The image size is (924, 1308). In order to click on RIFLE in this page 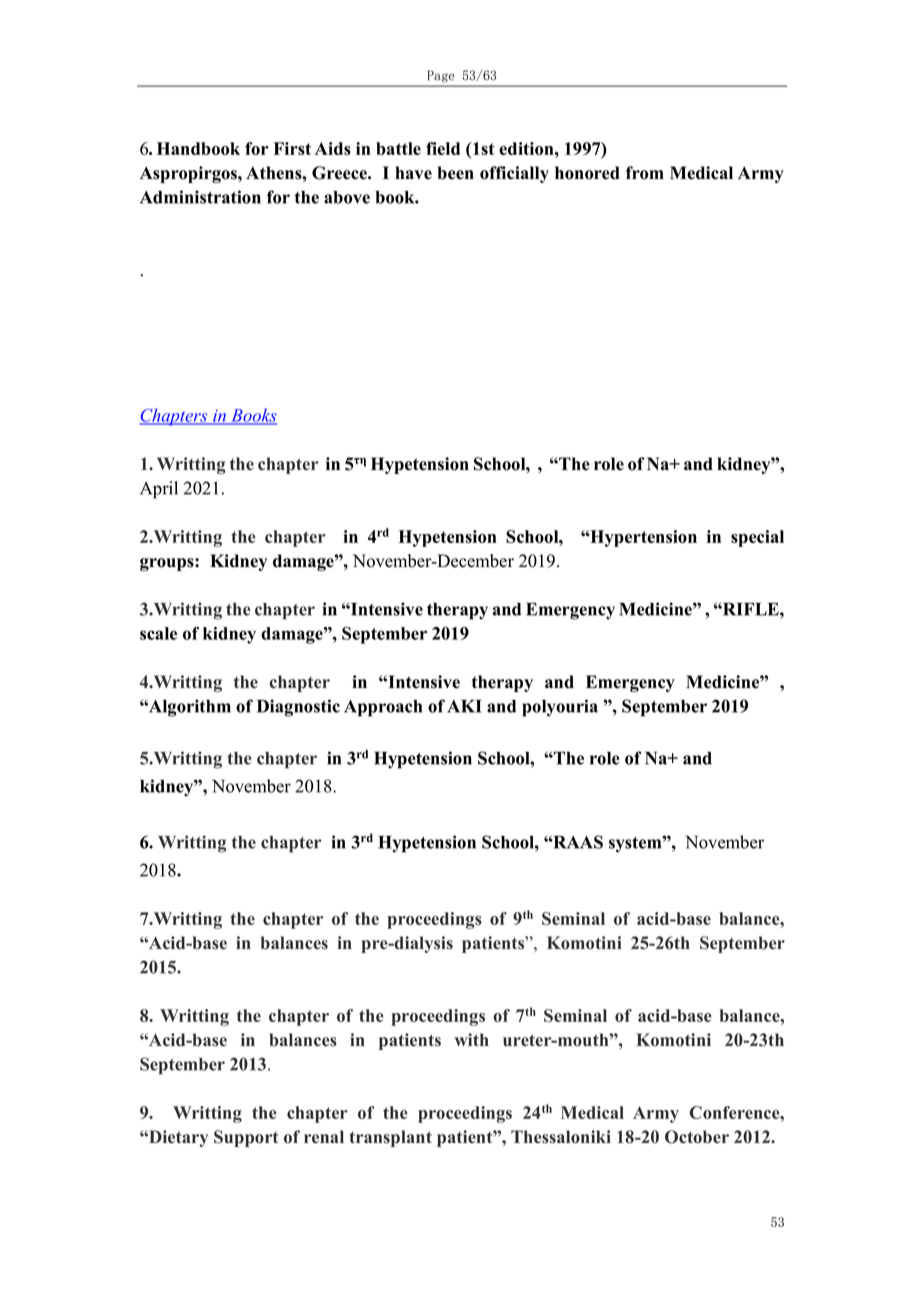, I will do `click(751, 609)`.
